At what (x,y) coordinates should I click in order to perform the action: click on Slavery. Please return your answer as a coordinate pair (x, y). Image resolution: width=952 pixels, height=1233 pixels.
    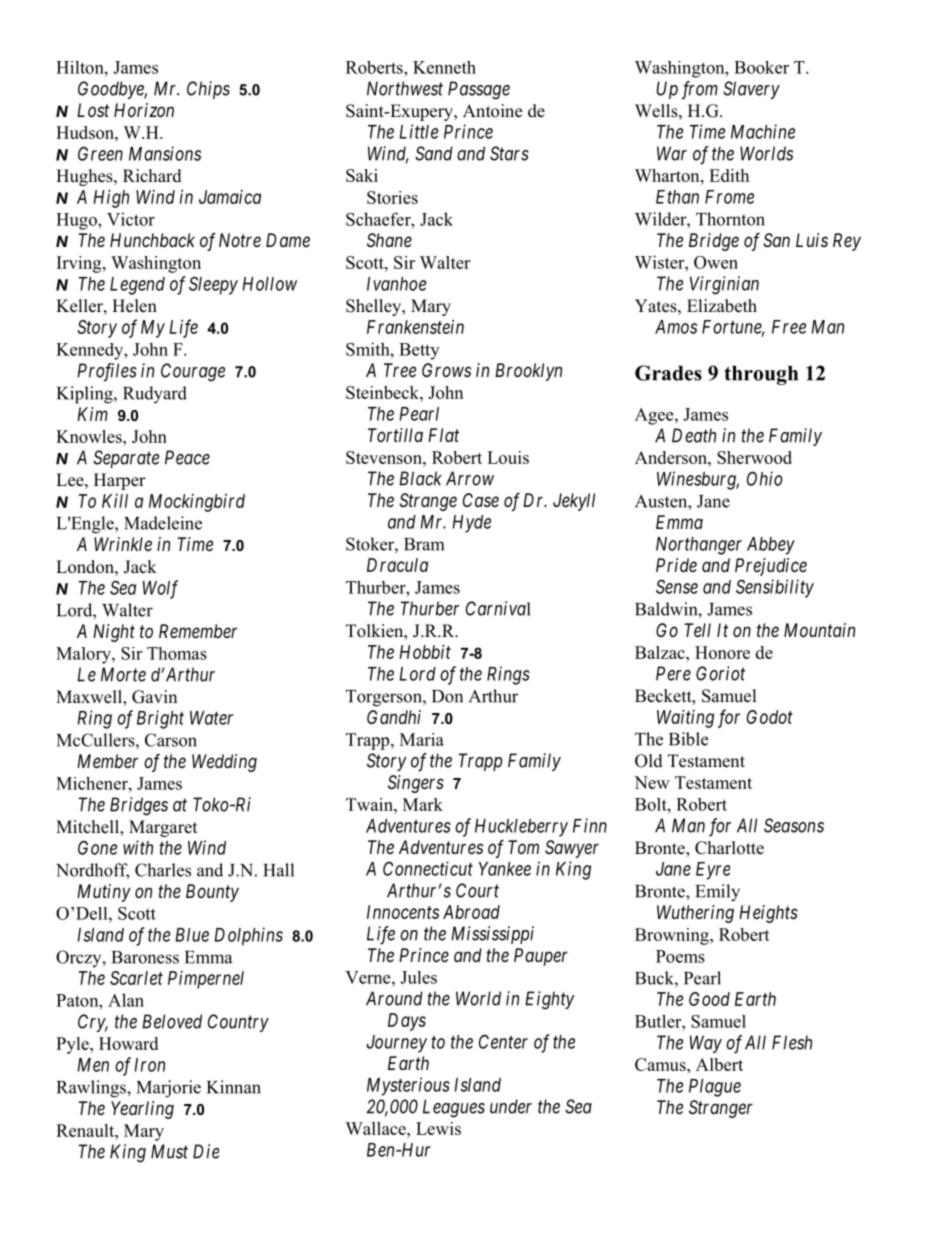
    Looking at the image, I should click on (751, 90).
